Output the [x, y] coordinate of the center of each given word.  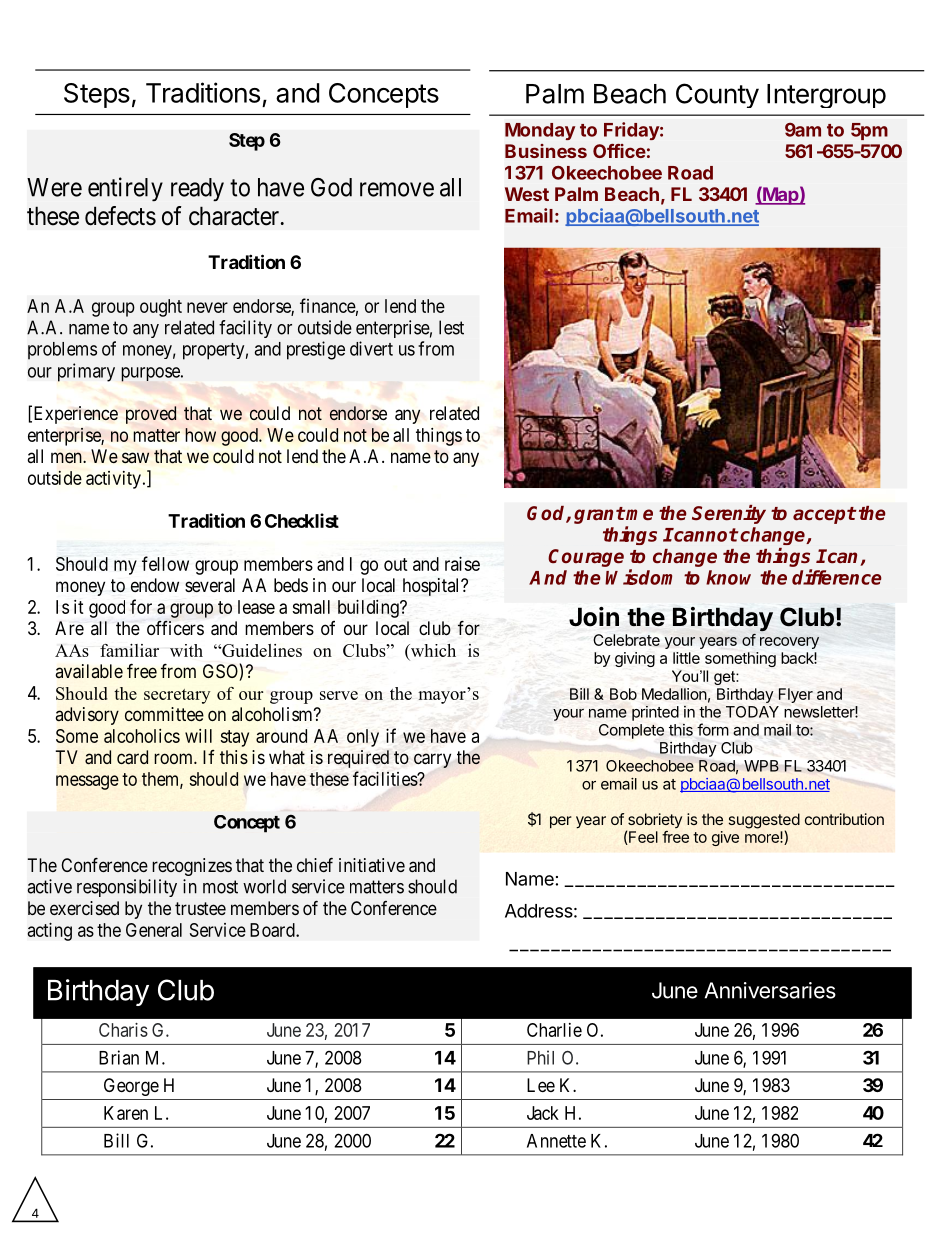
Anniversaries [770, 990]
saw [135, 457]
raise [462, 564]
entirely [125, 189]
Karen [126, 1113]
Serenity [729, 514]
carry [432, 760]
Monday [540, 131]
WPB [761, 766]
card [132, 757]
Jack [543, 1113]
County [717, 95]
